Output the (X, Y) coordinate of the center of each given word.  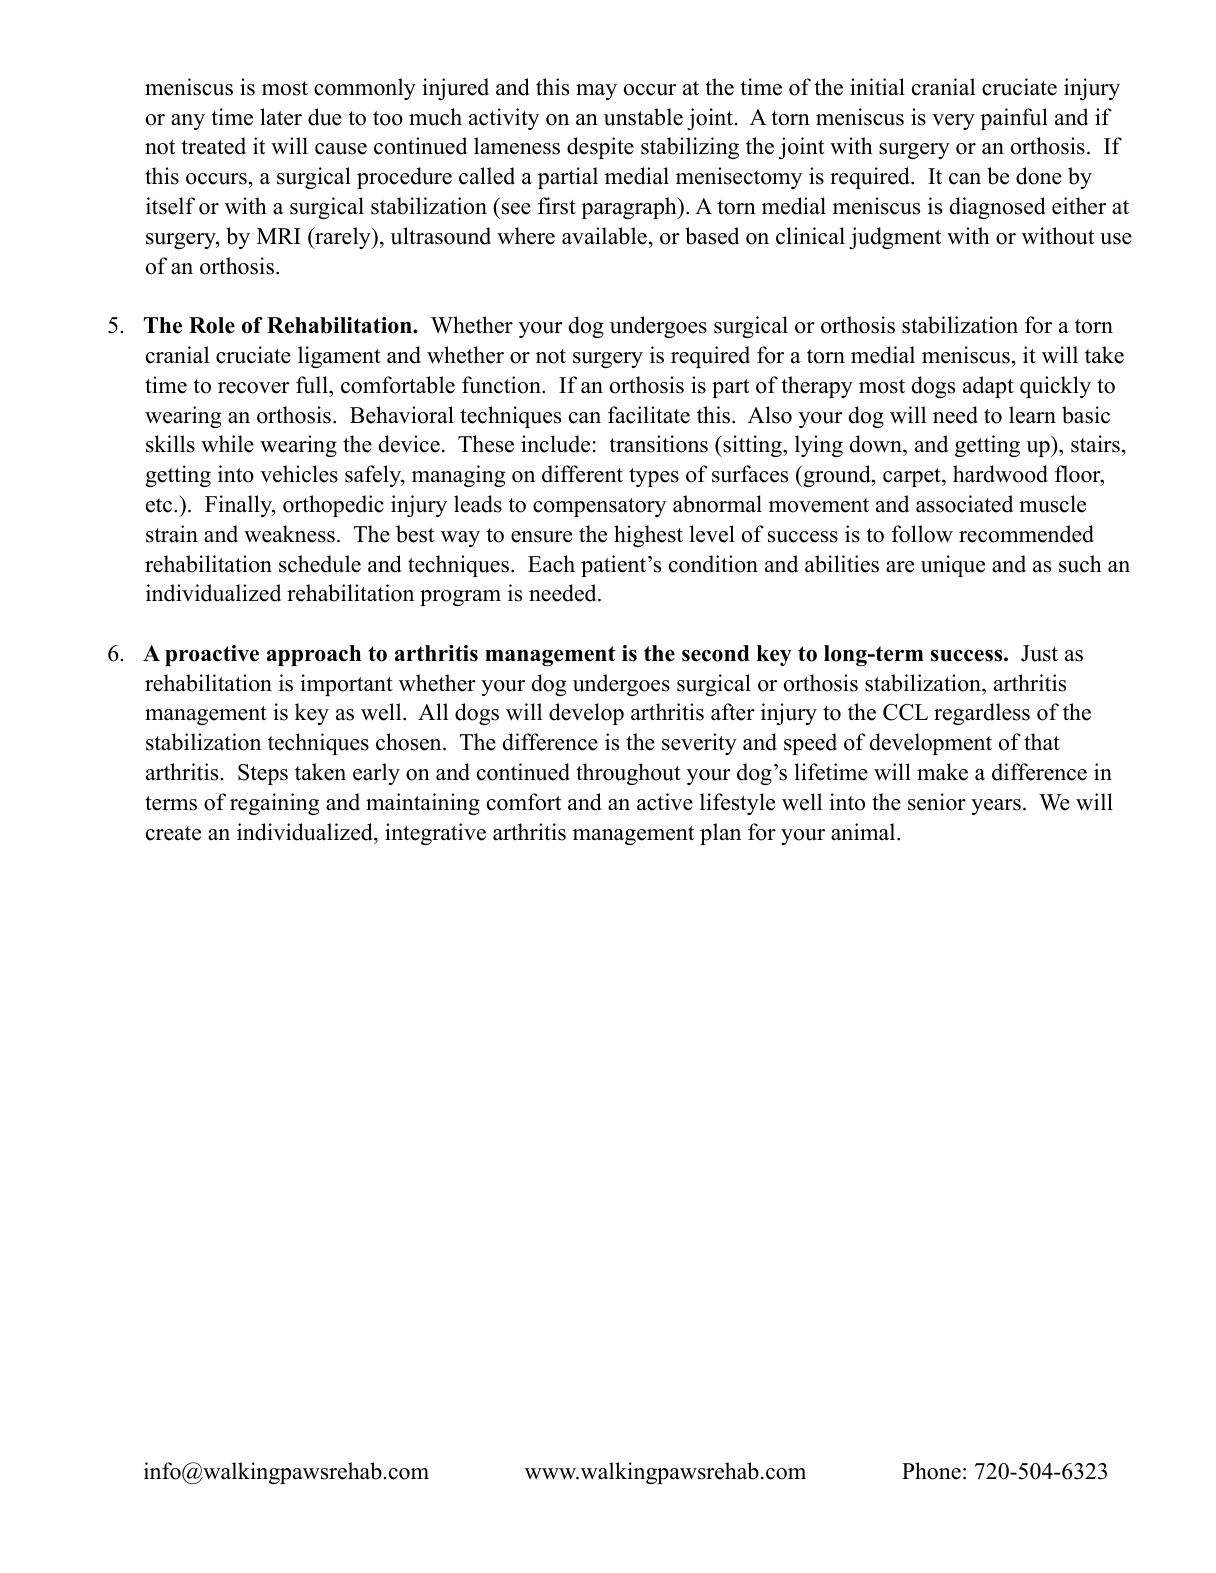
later (281, 117)
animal (864, 831)
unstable (643, 117)
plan (720, 834)
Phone (931, 1471)
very (953, 122)
